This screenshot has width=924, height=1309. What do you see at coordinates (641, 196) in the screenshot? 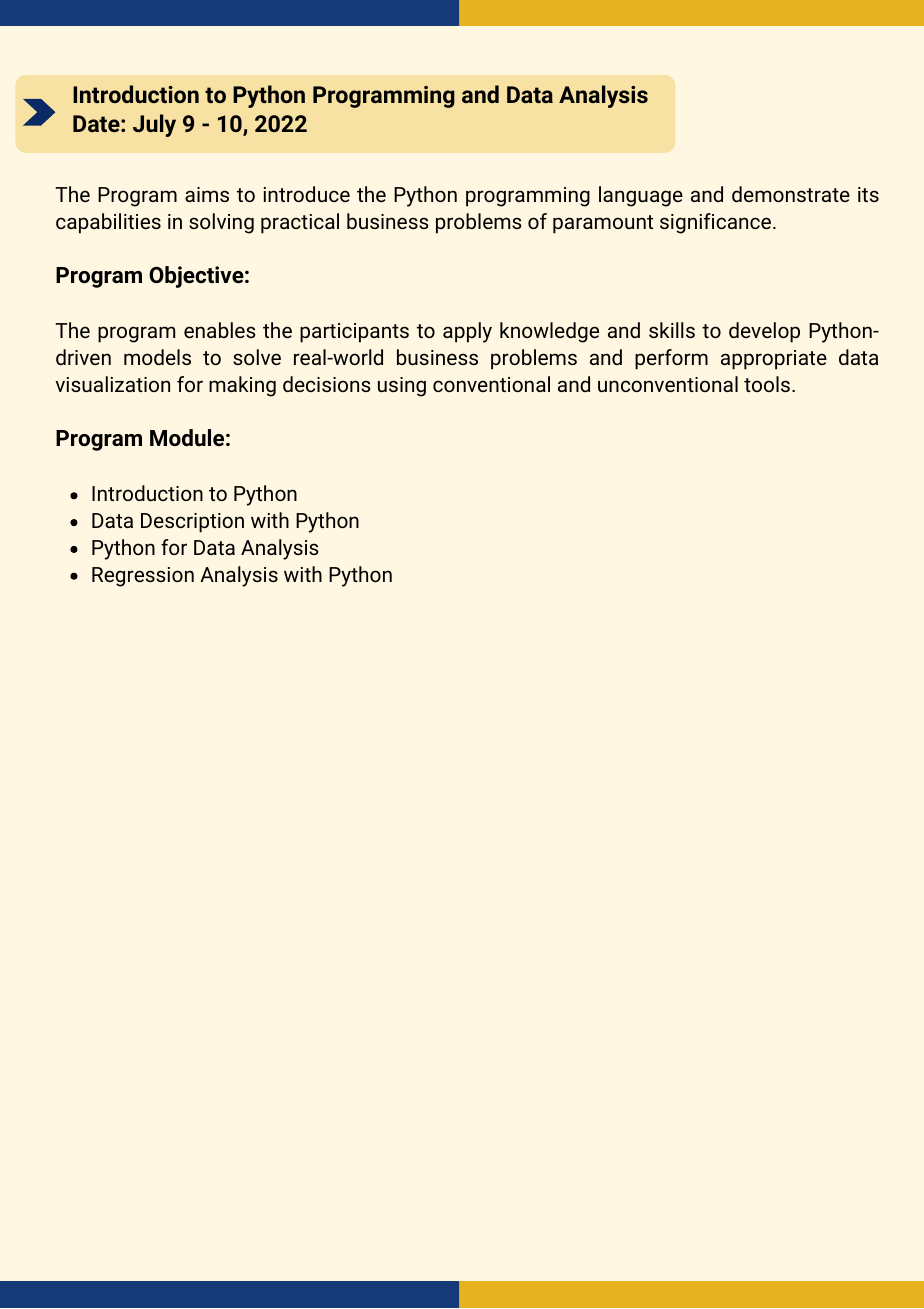
I see `language` at bounding box center [641, 196].
